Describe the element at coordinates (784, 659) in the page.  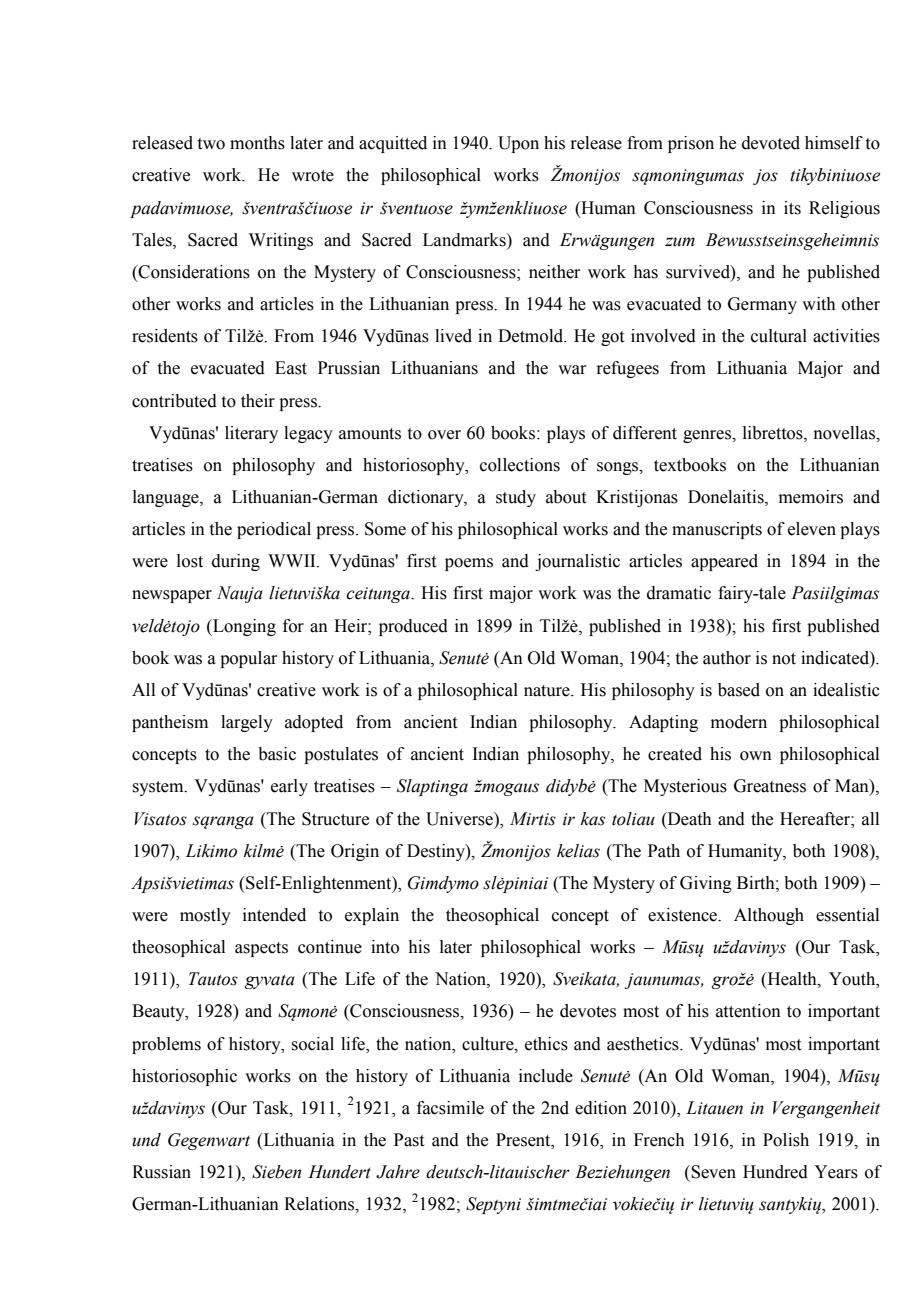
I see `not` at that location.
